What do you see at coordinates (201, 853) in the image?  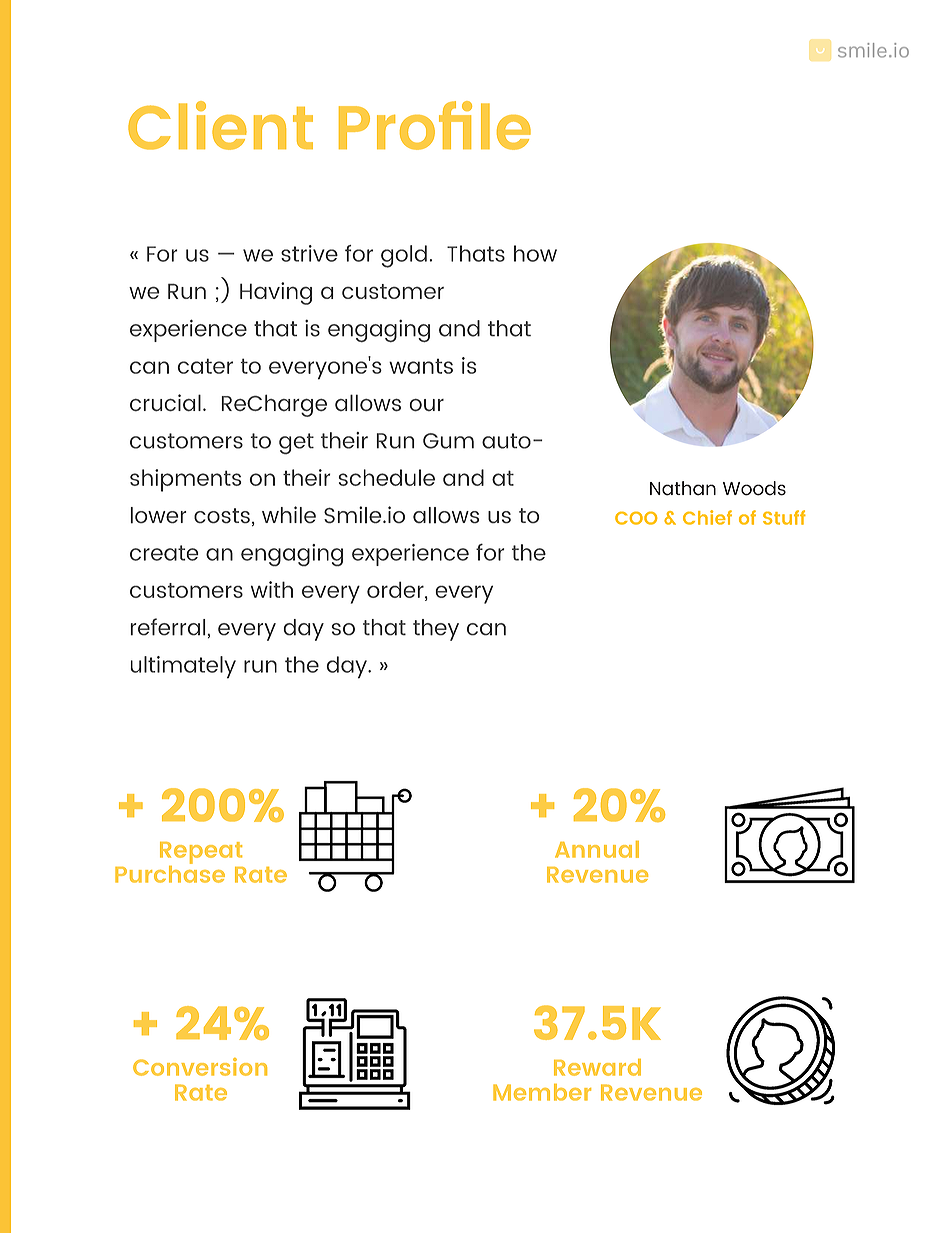 I see `Repeat` at bounding box center [201, 853].
